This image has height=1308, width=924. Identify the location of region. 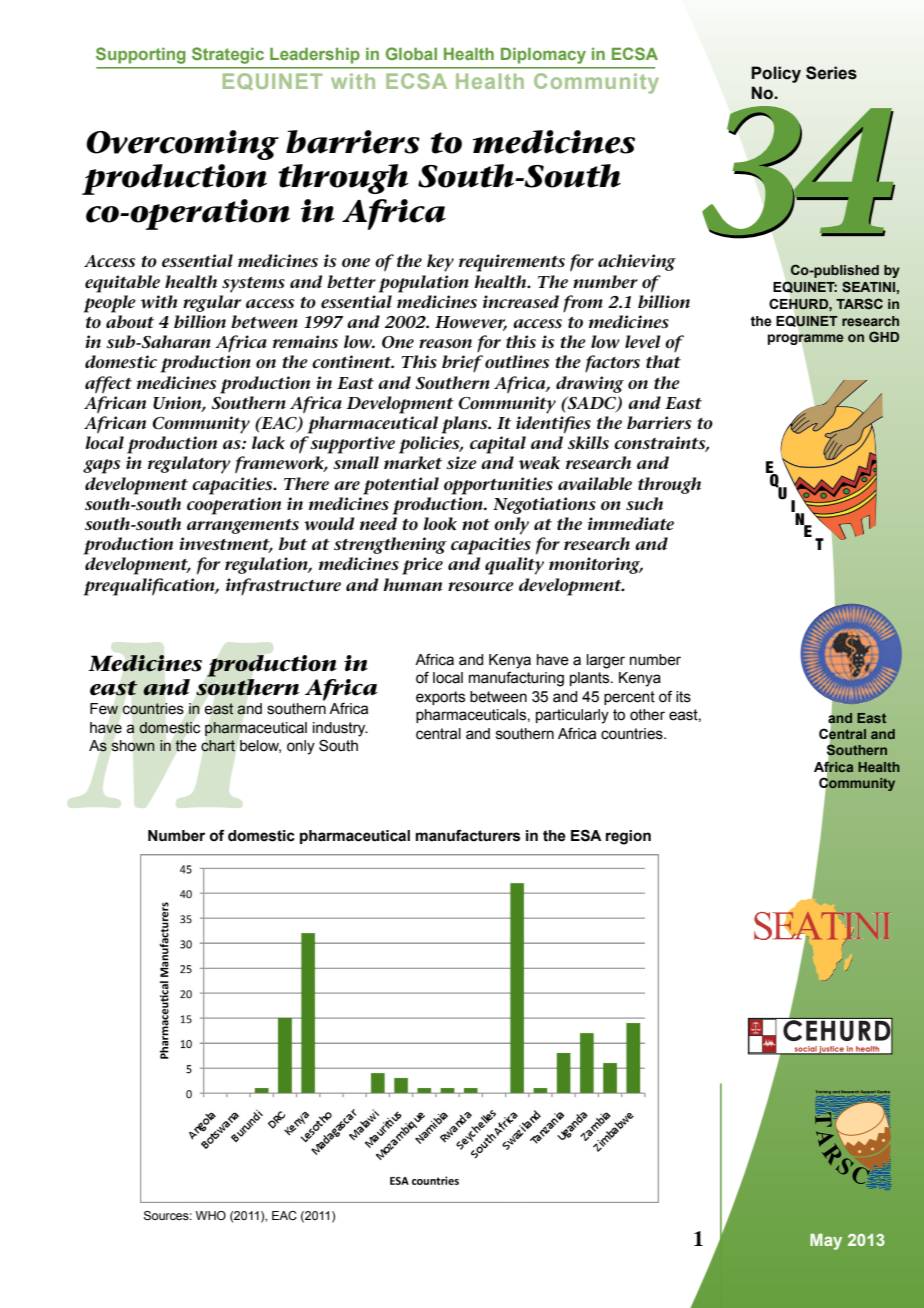
(628, 837).
